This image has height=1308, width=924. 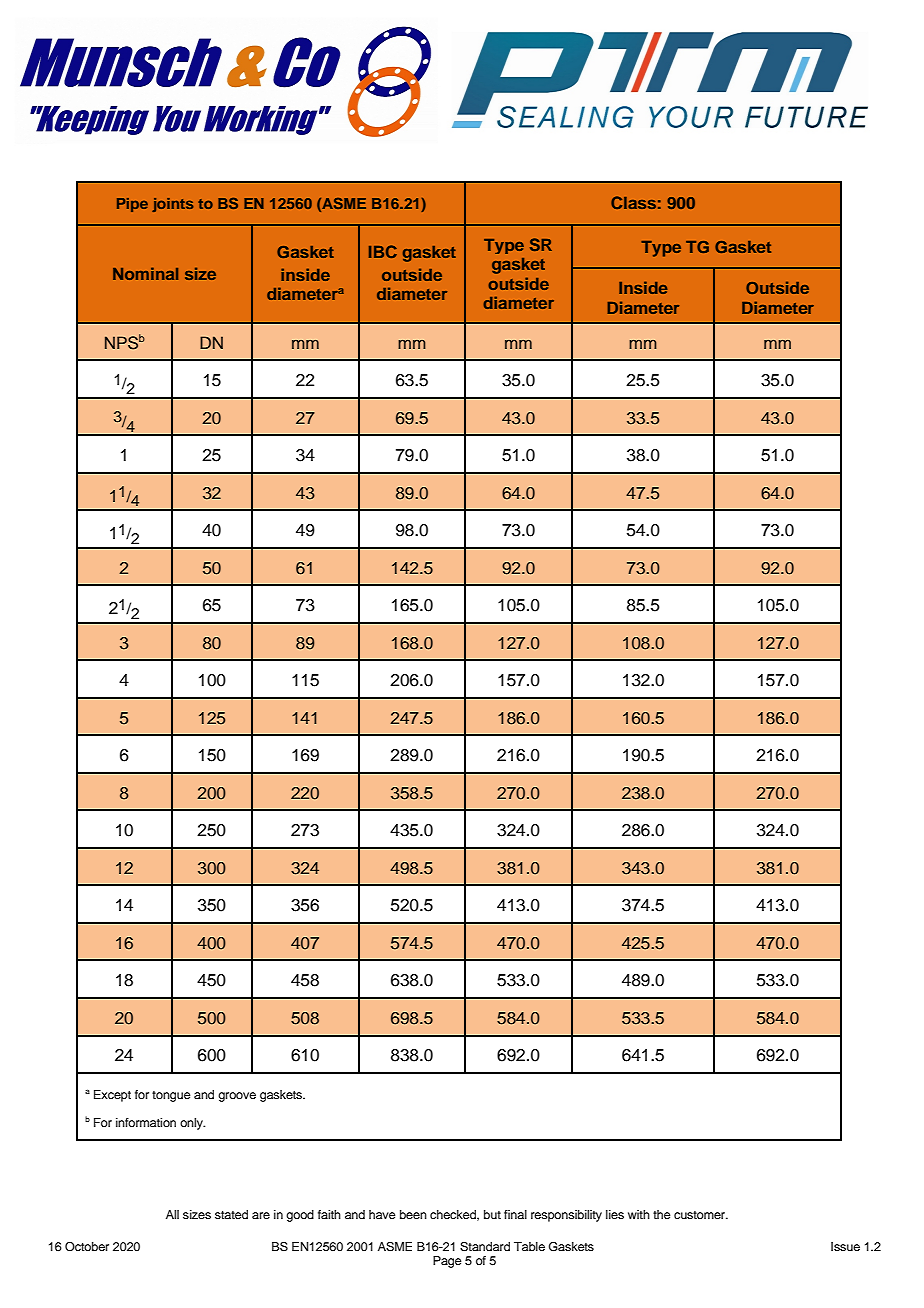 What do you see at coordinates (701, 1215) in the image?
I see `customer` at bounding box center [701, 1215].
